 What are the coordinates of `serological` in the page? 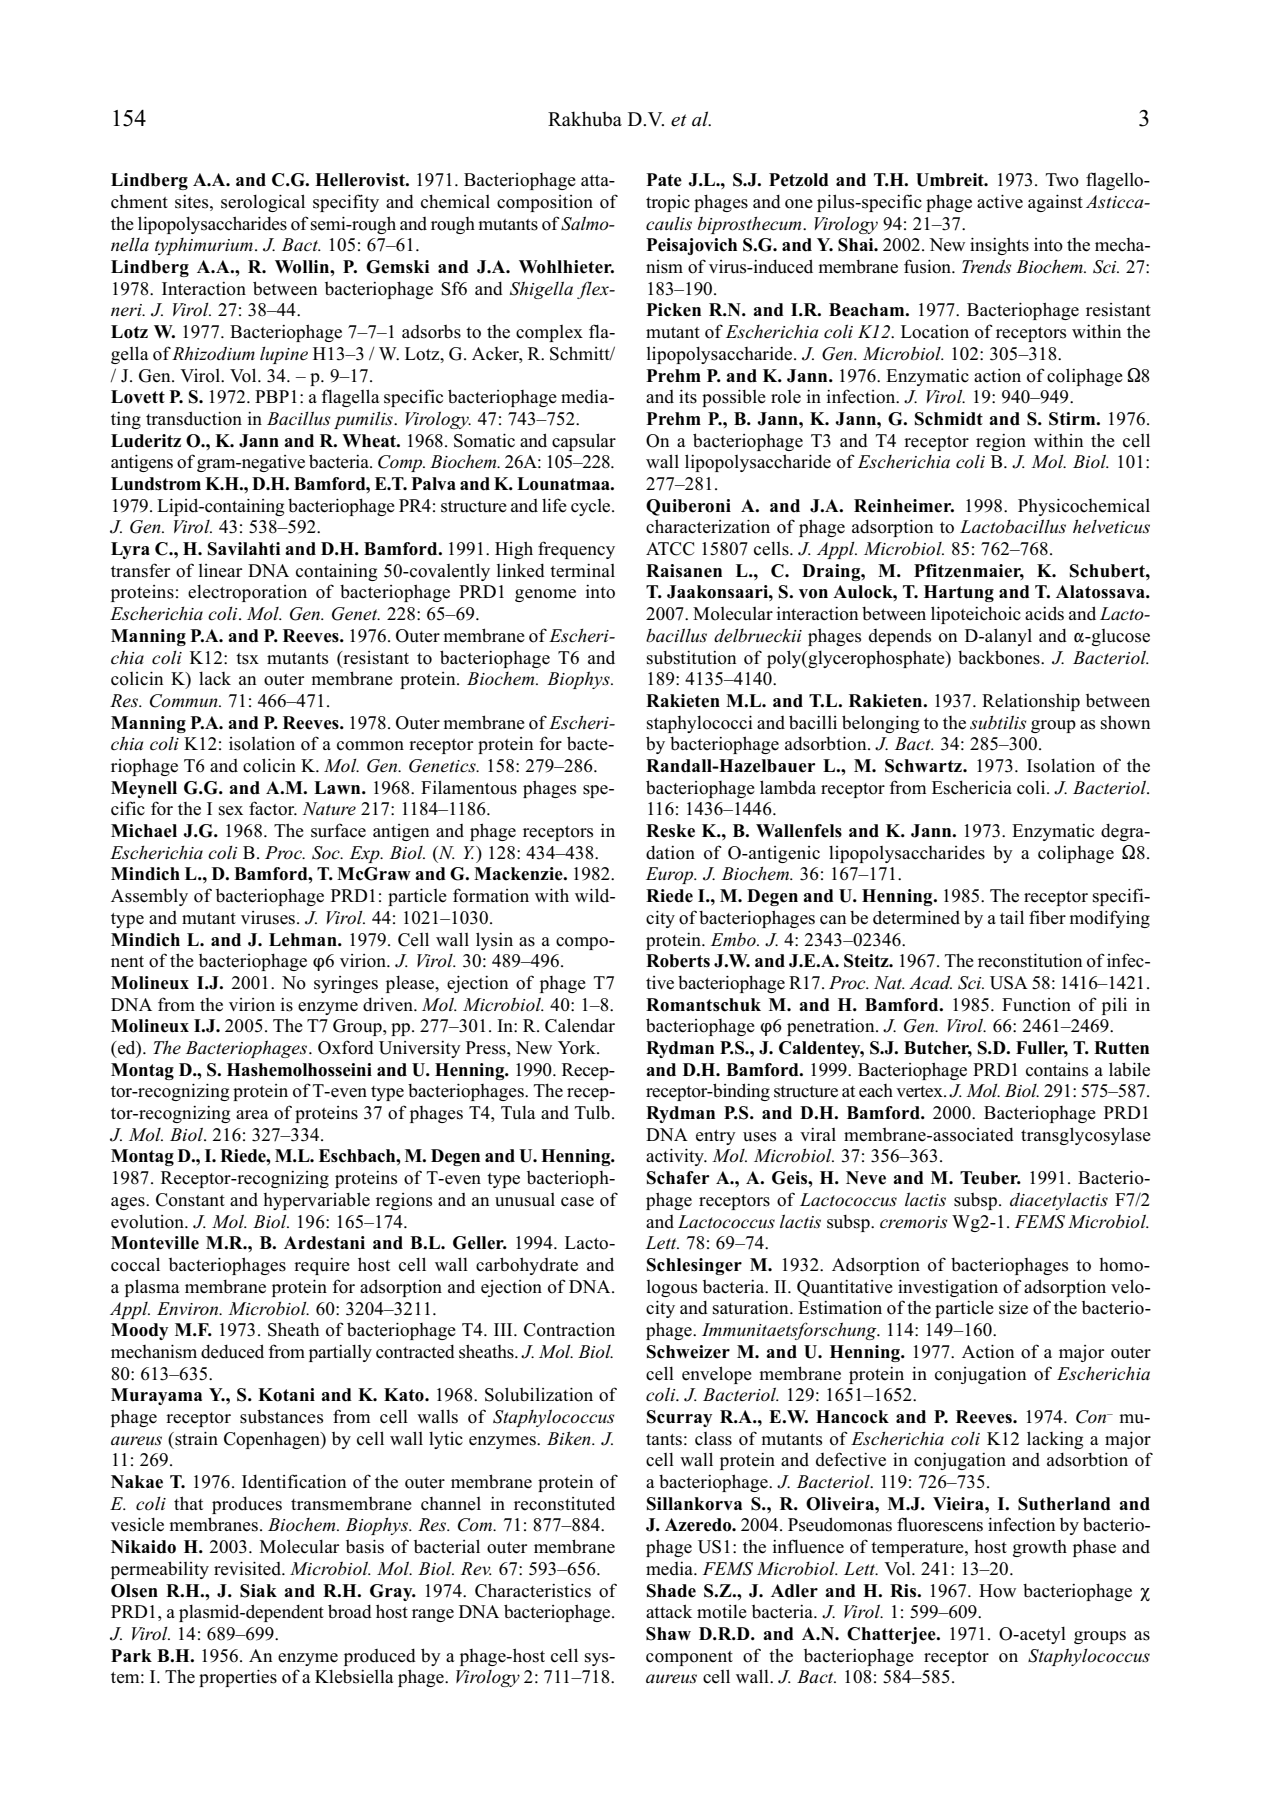 It's located at (263, 203).
